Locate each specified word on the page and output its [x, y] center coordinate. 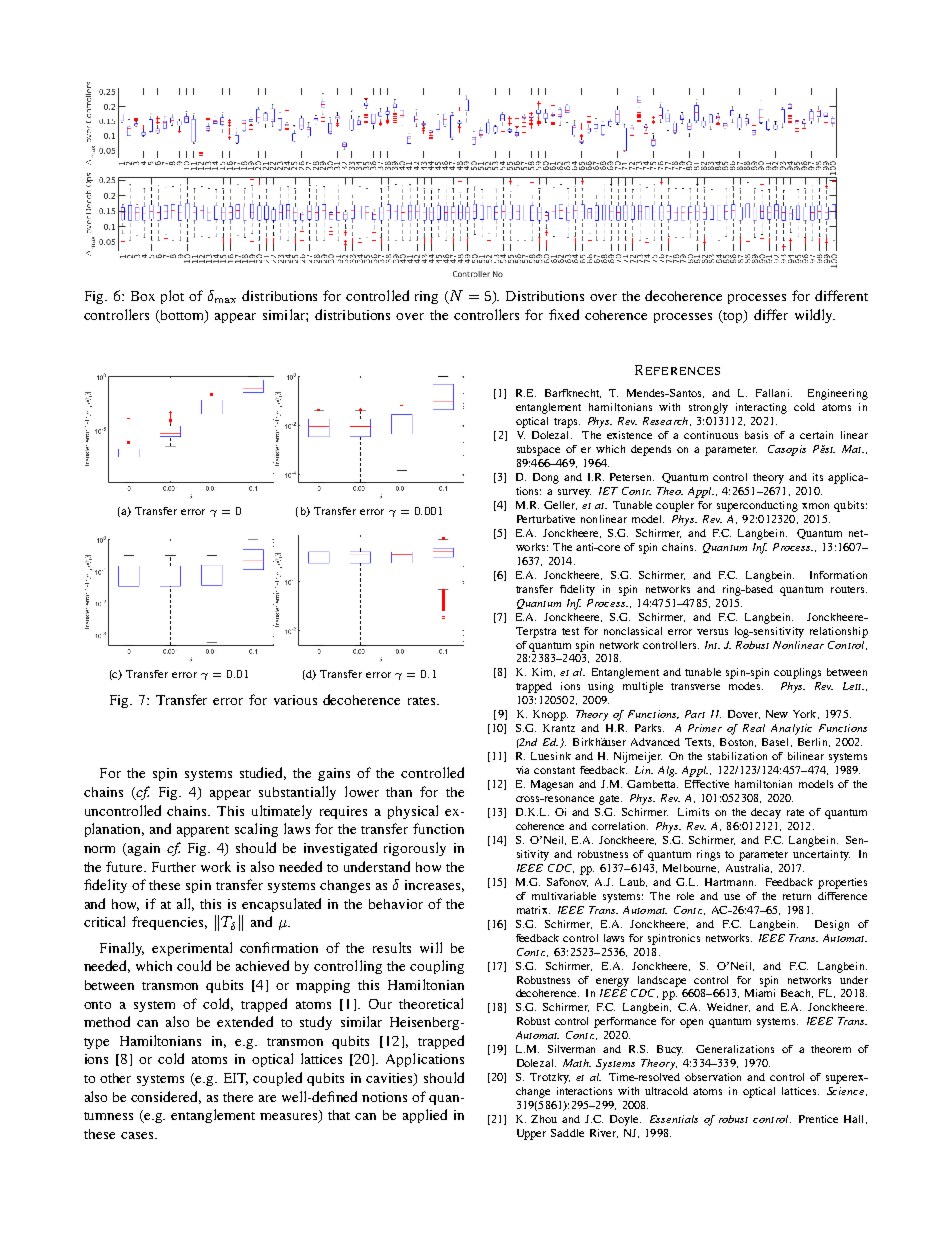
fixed [564, 314]
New [777, 714]
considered [166, 1097]
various [295, 700]
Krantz [559, 728]
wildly [815, 316]
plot [172, 297]
